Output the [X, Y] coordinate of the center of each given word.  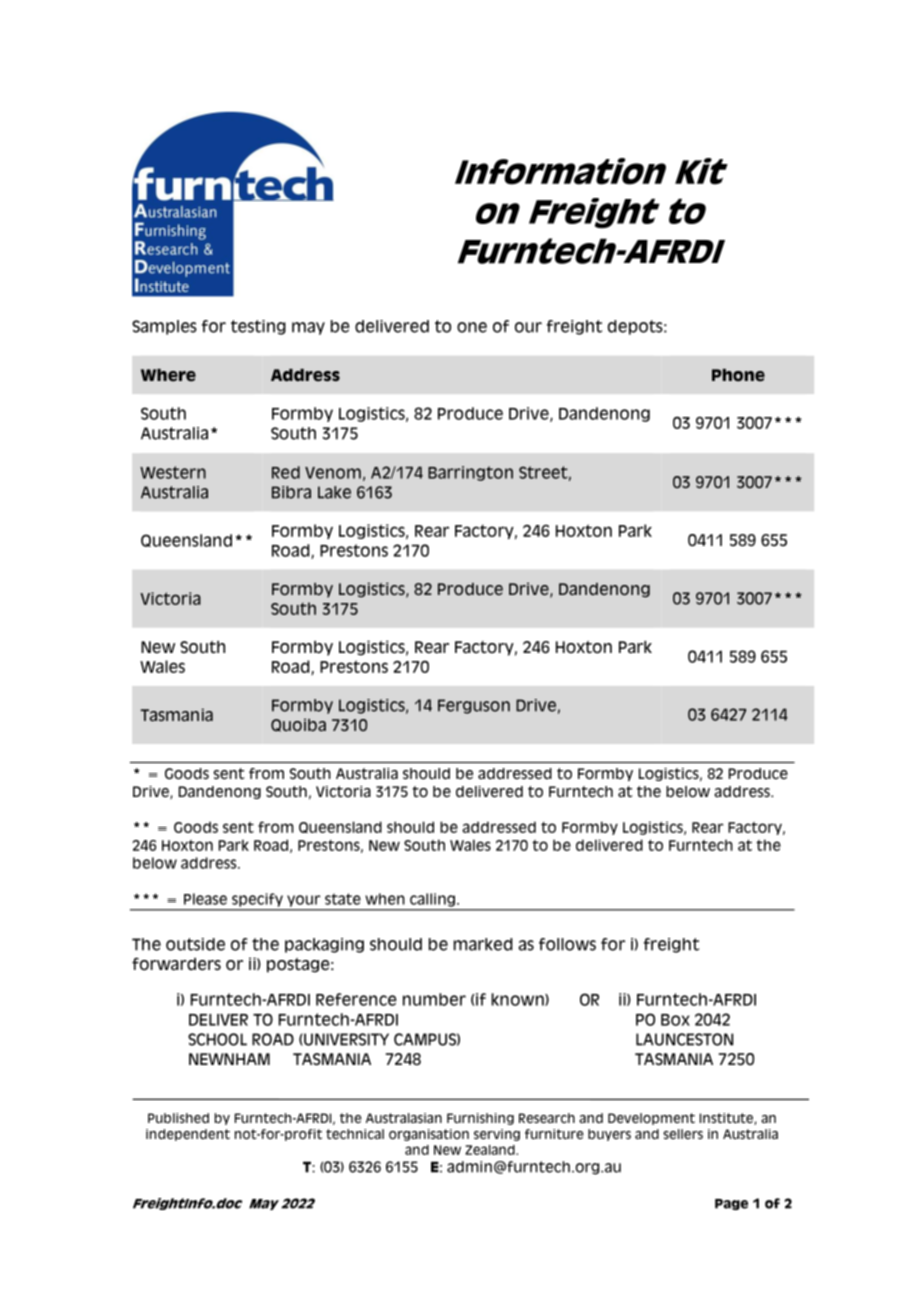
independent [188, 1135]
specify [257, 900]
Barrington [470, 473]
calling [432, 900]
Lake [334, 492]
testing [258, 327]
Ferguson [474, 706]
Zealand [491, 1150]
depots [636, 327]
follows [567, 944]
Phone [738, 375]
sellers [683, 1134]
